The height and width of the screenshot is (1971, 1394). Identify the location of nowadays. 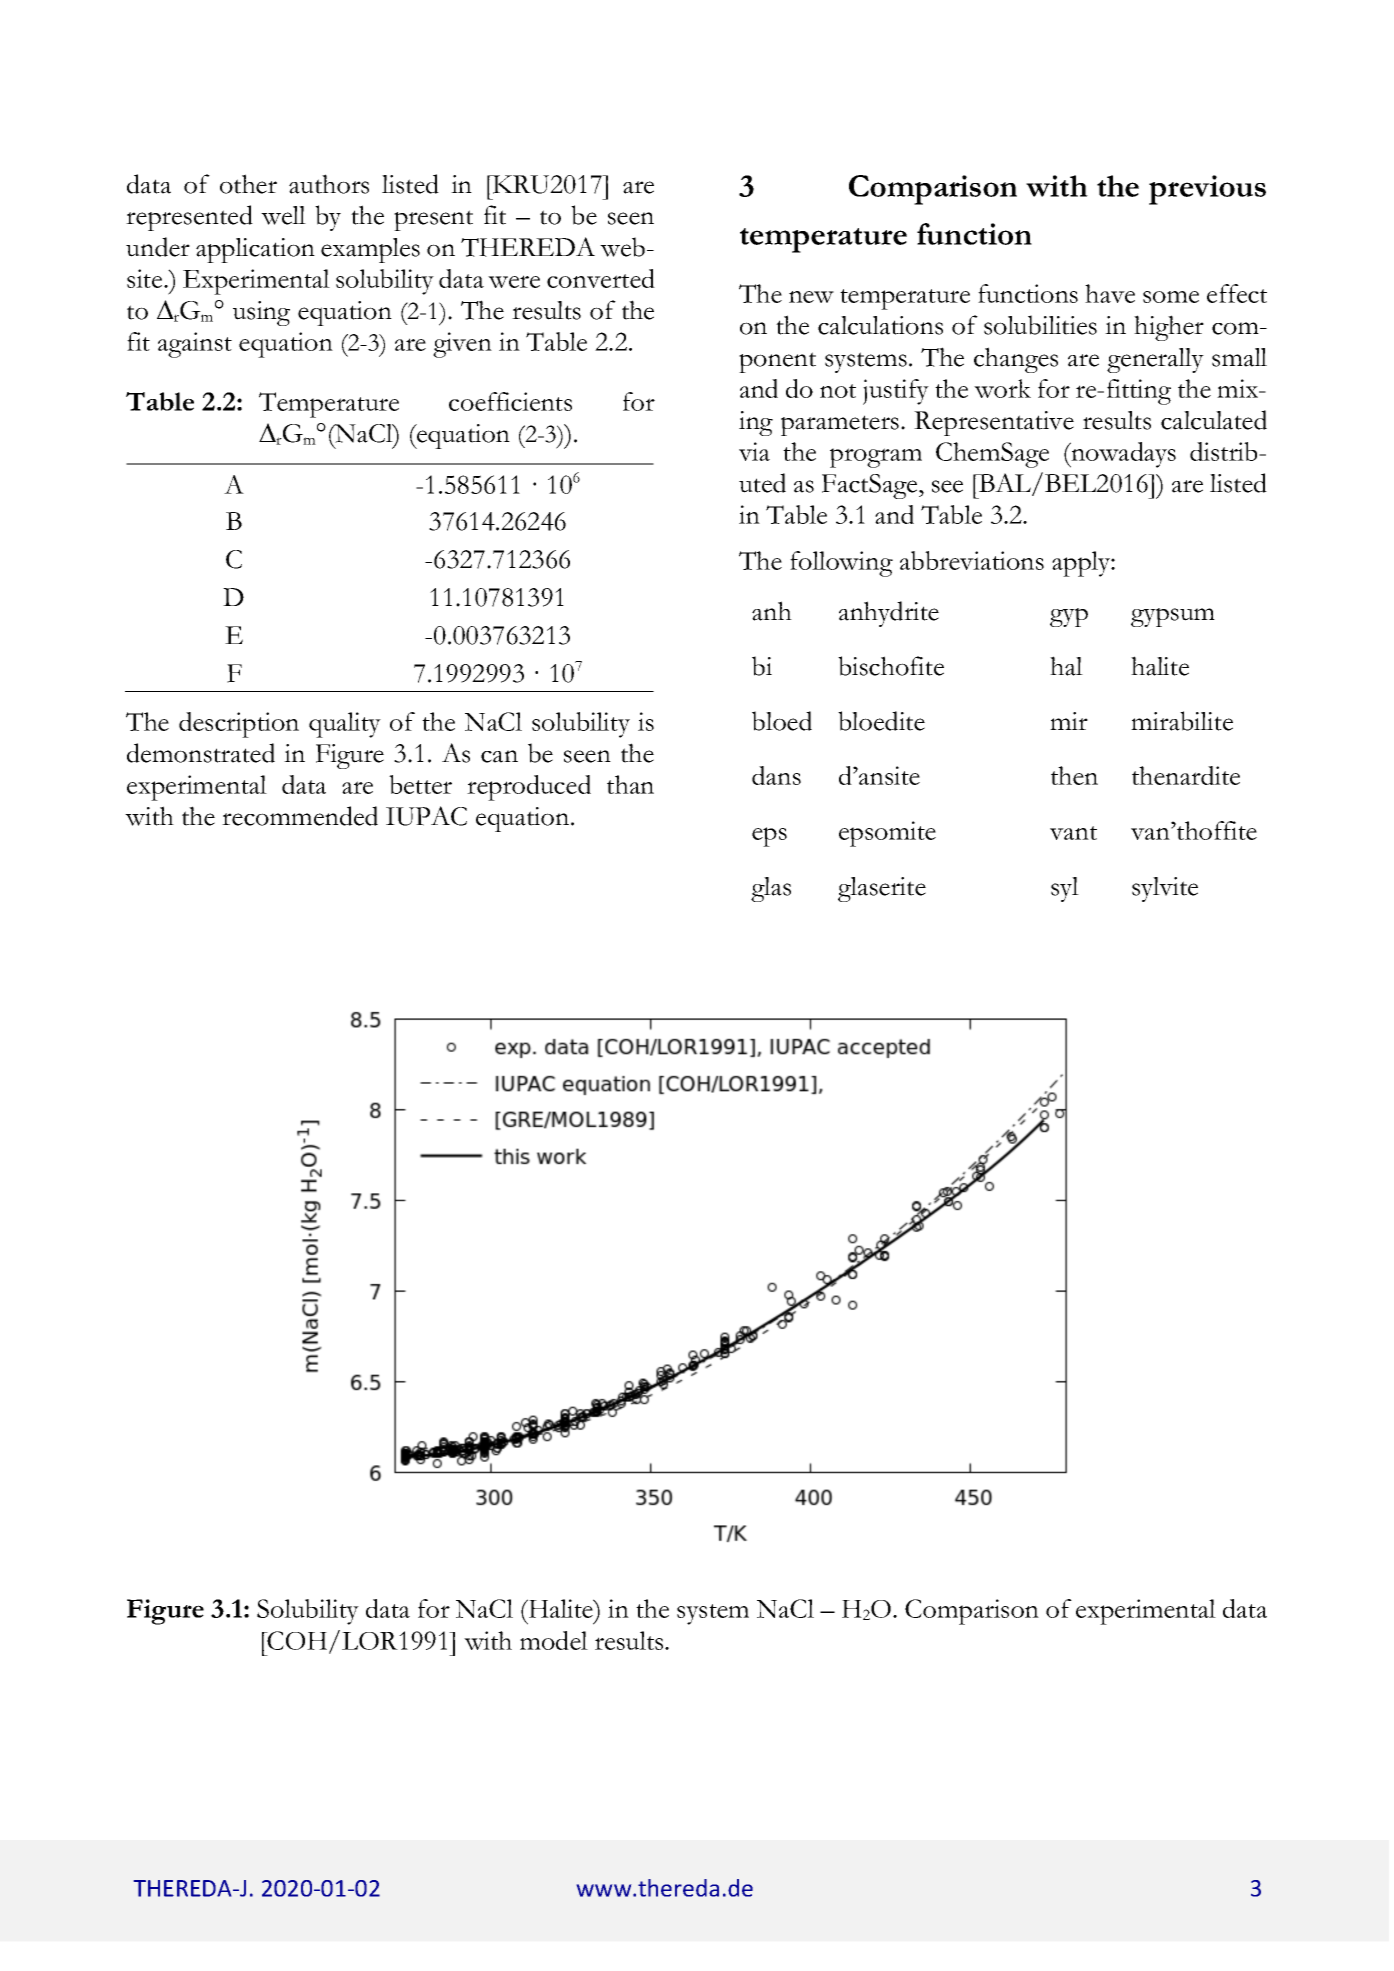
(1122, 455).
